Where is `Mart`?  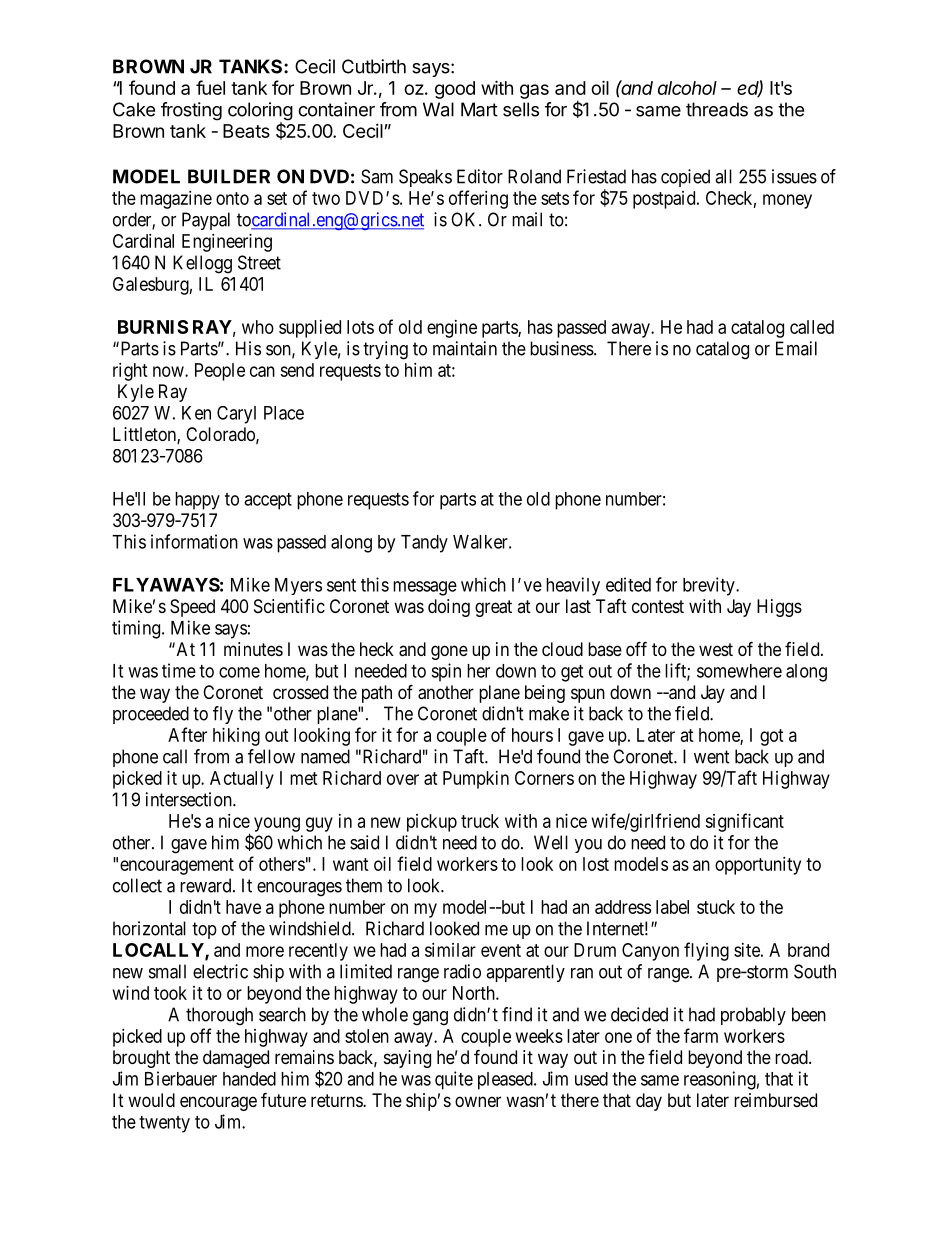
Mart is located at coordinates (479, 109).
